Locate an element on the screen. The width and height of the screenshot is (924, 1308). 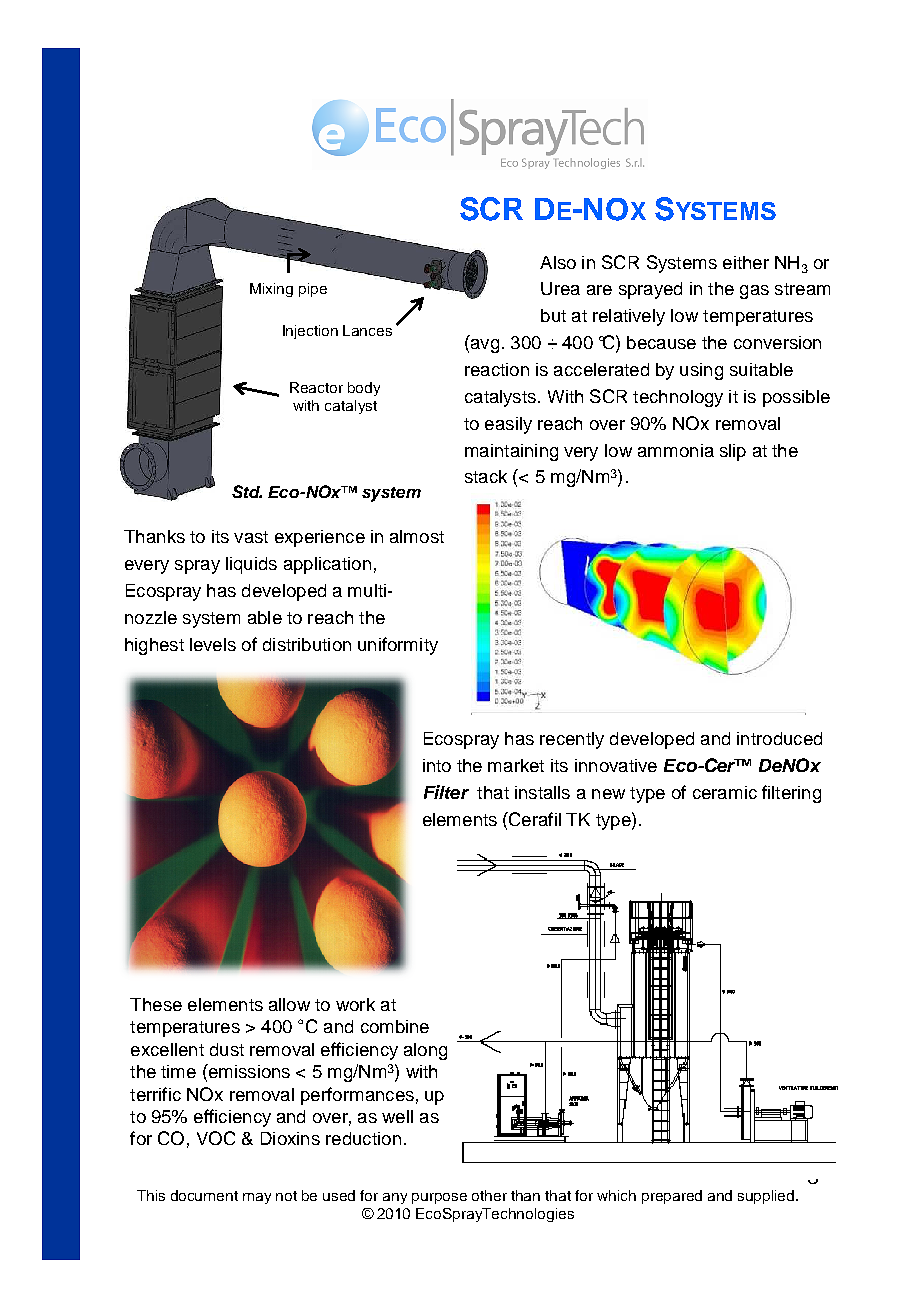
market is located at coordinates (516, 765).
